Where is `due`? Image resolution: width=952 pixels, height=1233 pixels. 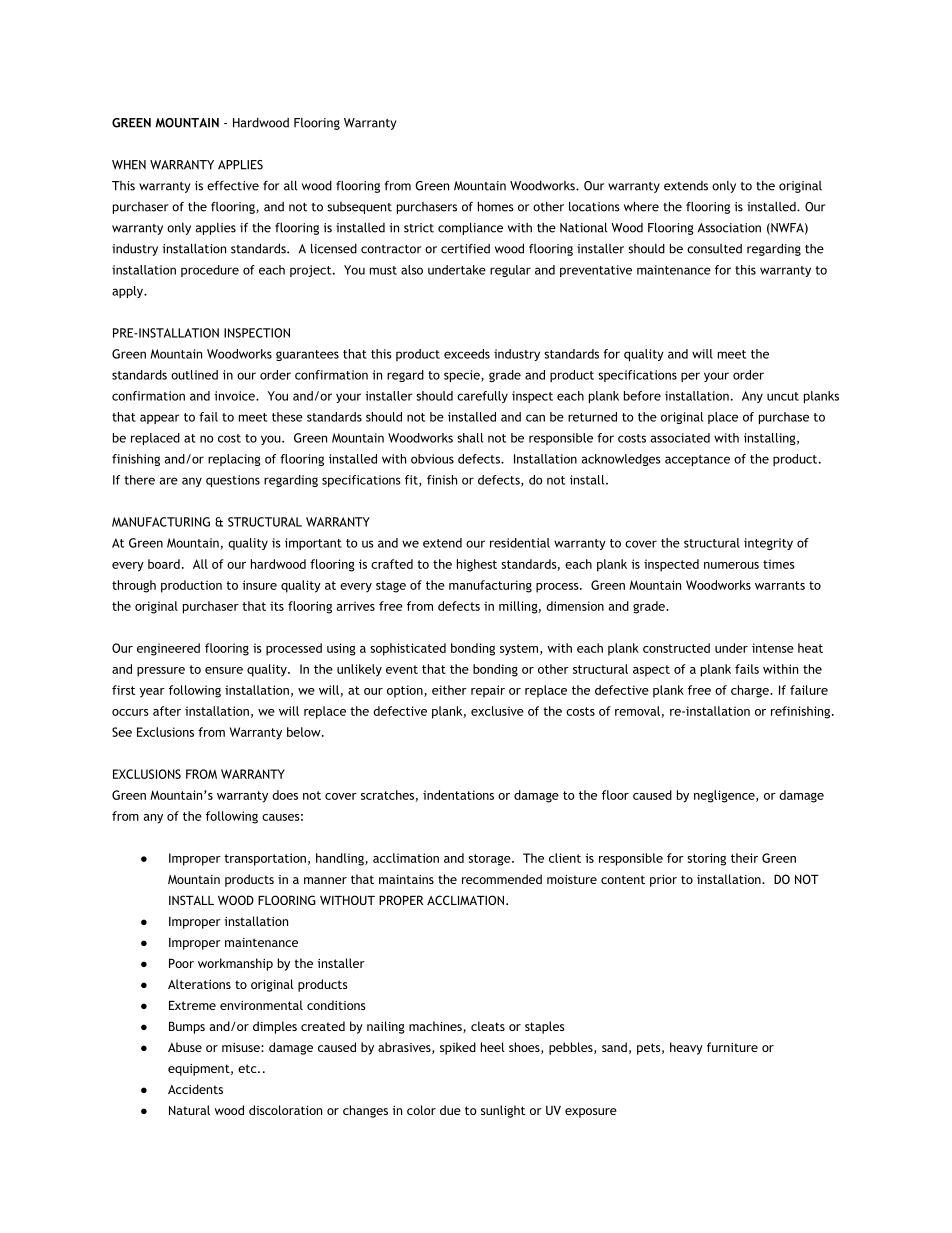
due is located at coordinates (450, 1110).
